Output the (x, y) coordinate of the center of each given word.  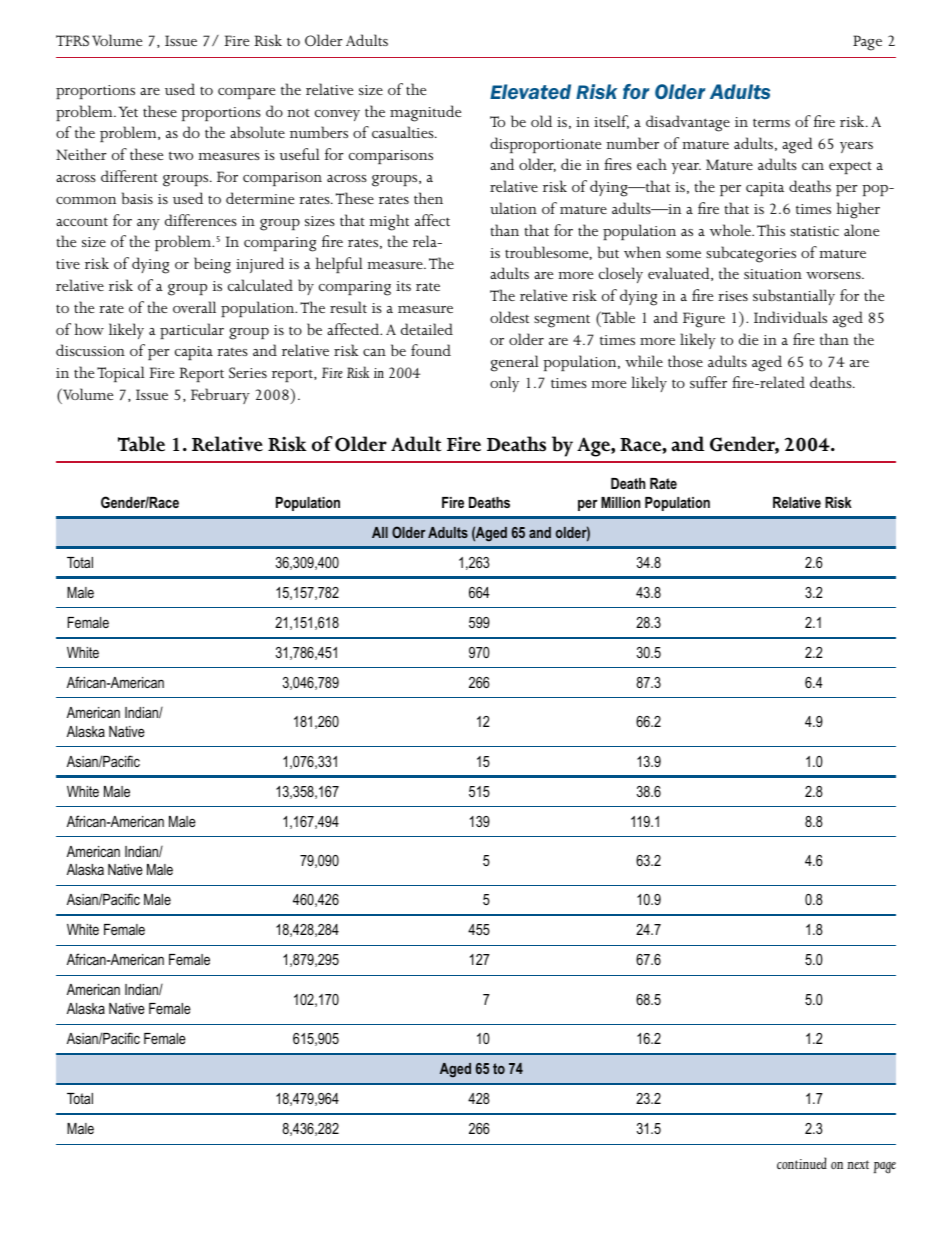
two (181, 155)
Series (248, 372)
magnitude (425, 113)
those (685, 361)
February (220, 396)
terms (771, 122)
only (504, 384)
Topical (121, 374)
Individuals (790, 317)
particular (192, 331)
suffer (708, 382)
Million (620, 502)
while (644, 361)
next (858, 1164)
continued (802, 1163)
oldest (509, 317)
